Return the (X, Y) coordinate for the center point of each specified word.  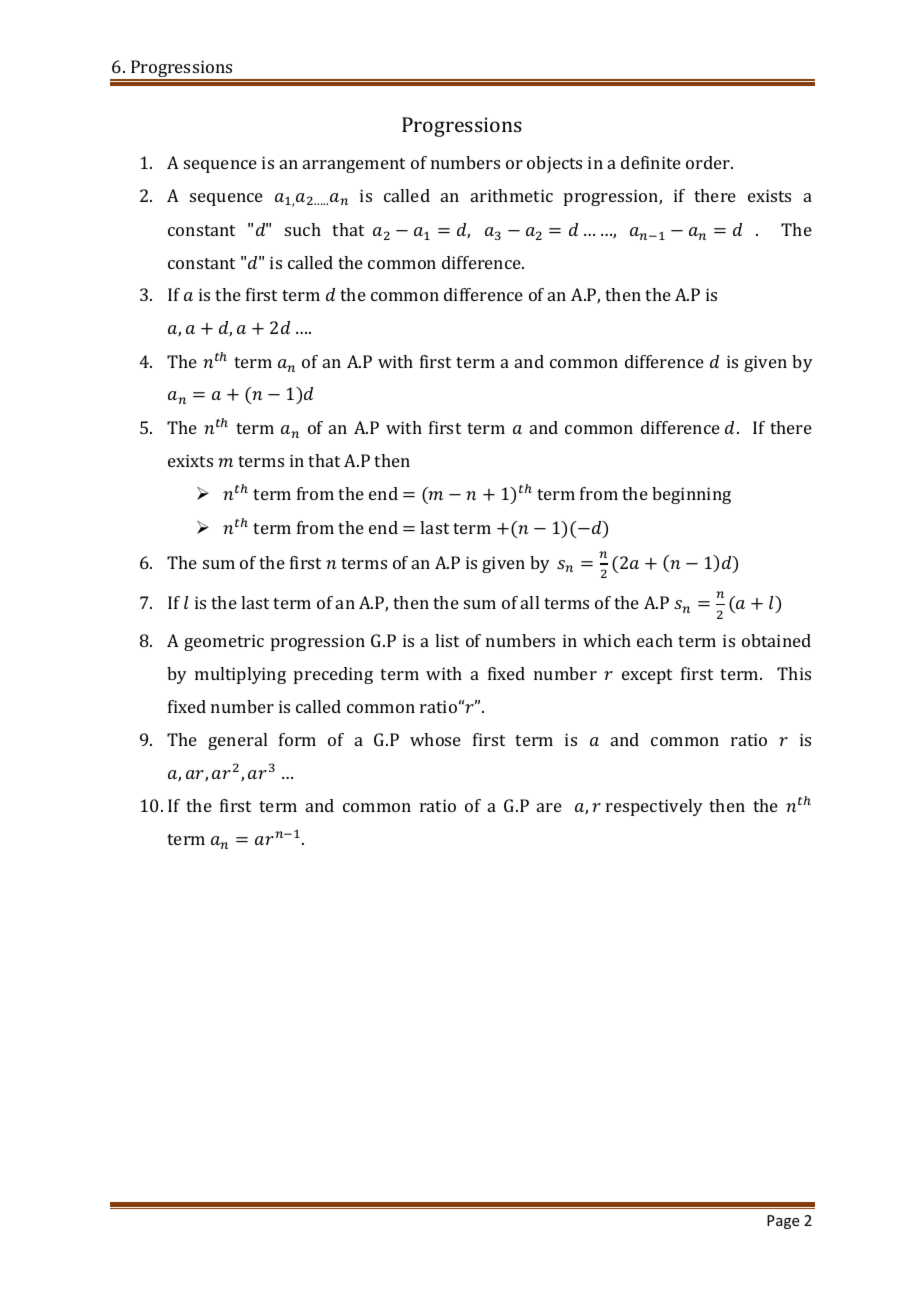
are (549, 807)
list (447, 640)
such (303, 229)
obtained (776, 640)
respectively (654, 807)
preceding (333, 675)
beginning (691, 495)
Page (783, 1222)
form (297, 739)
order (709, 162)
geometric (224, 642)
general (237, 741)
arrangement (354, 165)
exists (769, 195)
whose (435, 739)
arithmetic (512, 195)
